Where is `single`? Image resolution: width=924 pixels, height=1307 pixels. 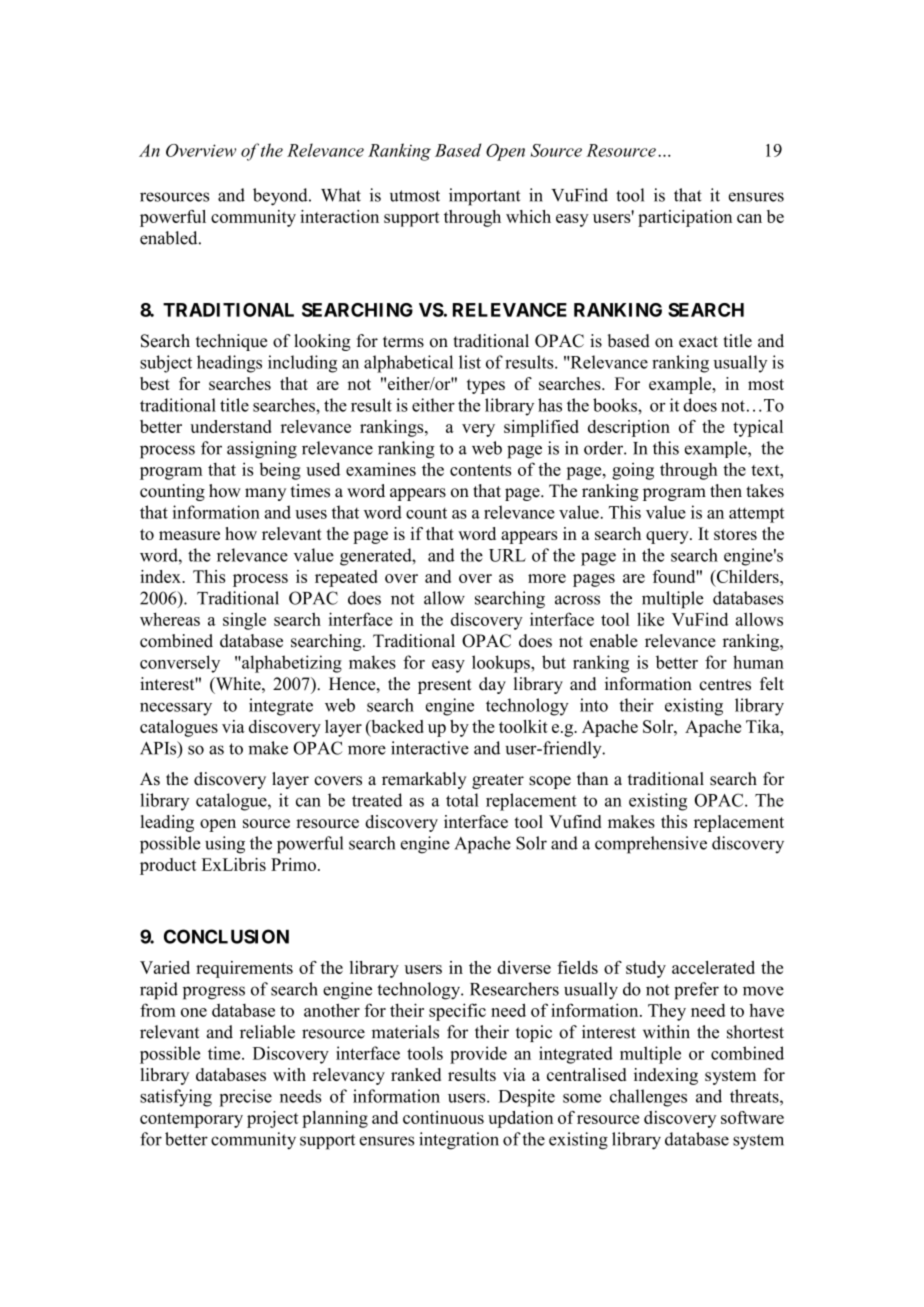 single is located at coordinates (244, 621).
